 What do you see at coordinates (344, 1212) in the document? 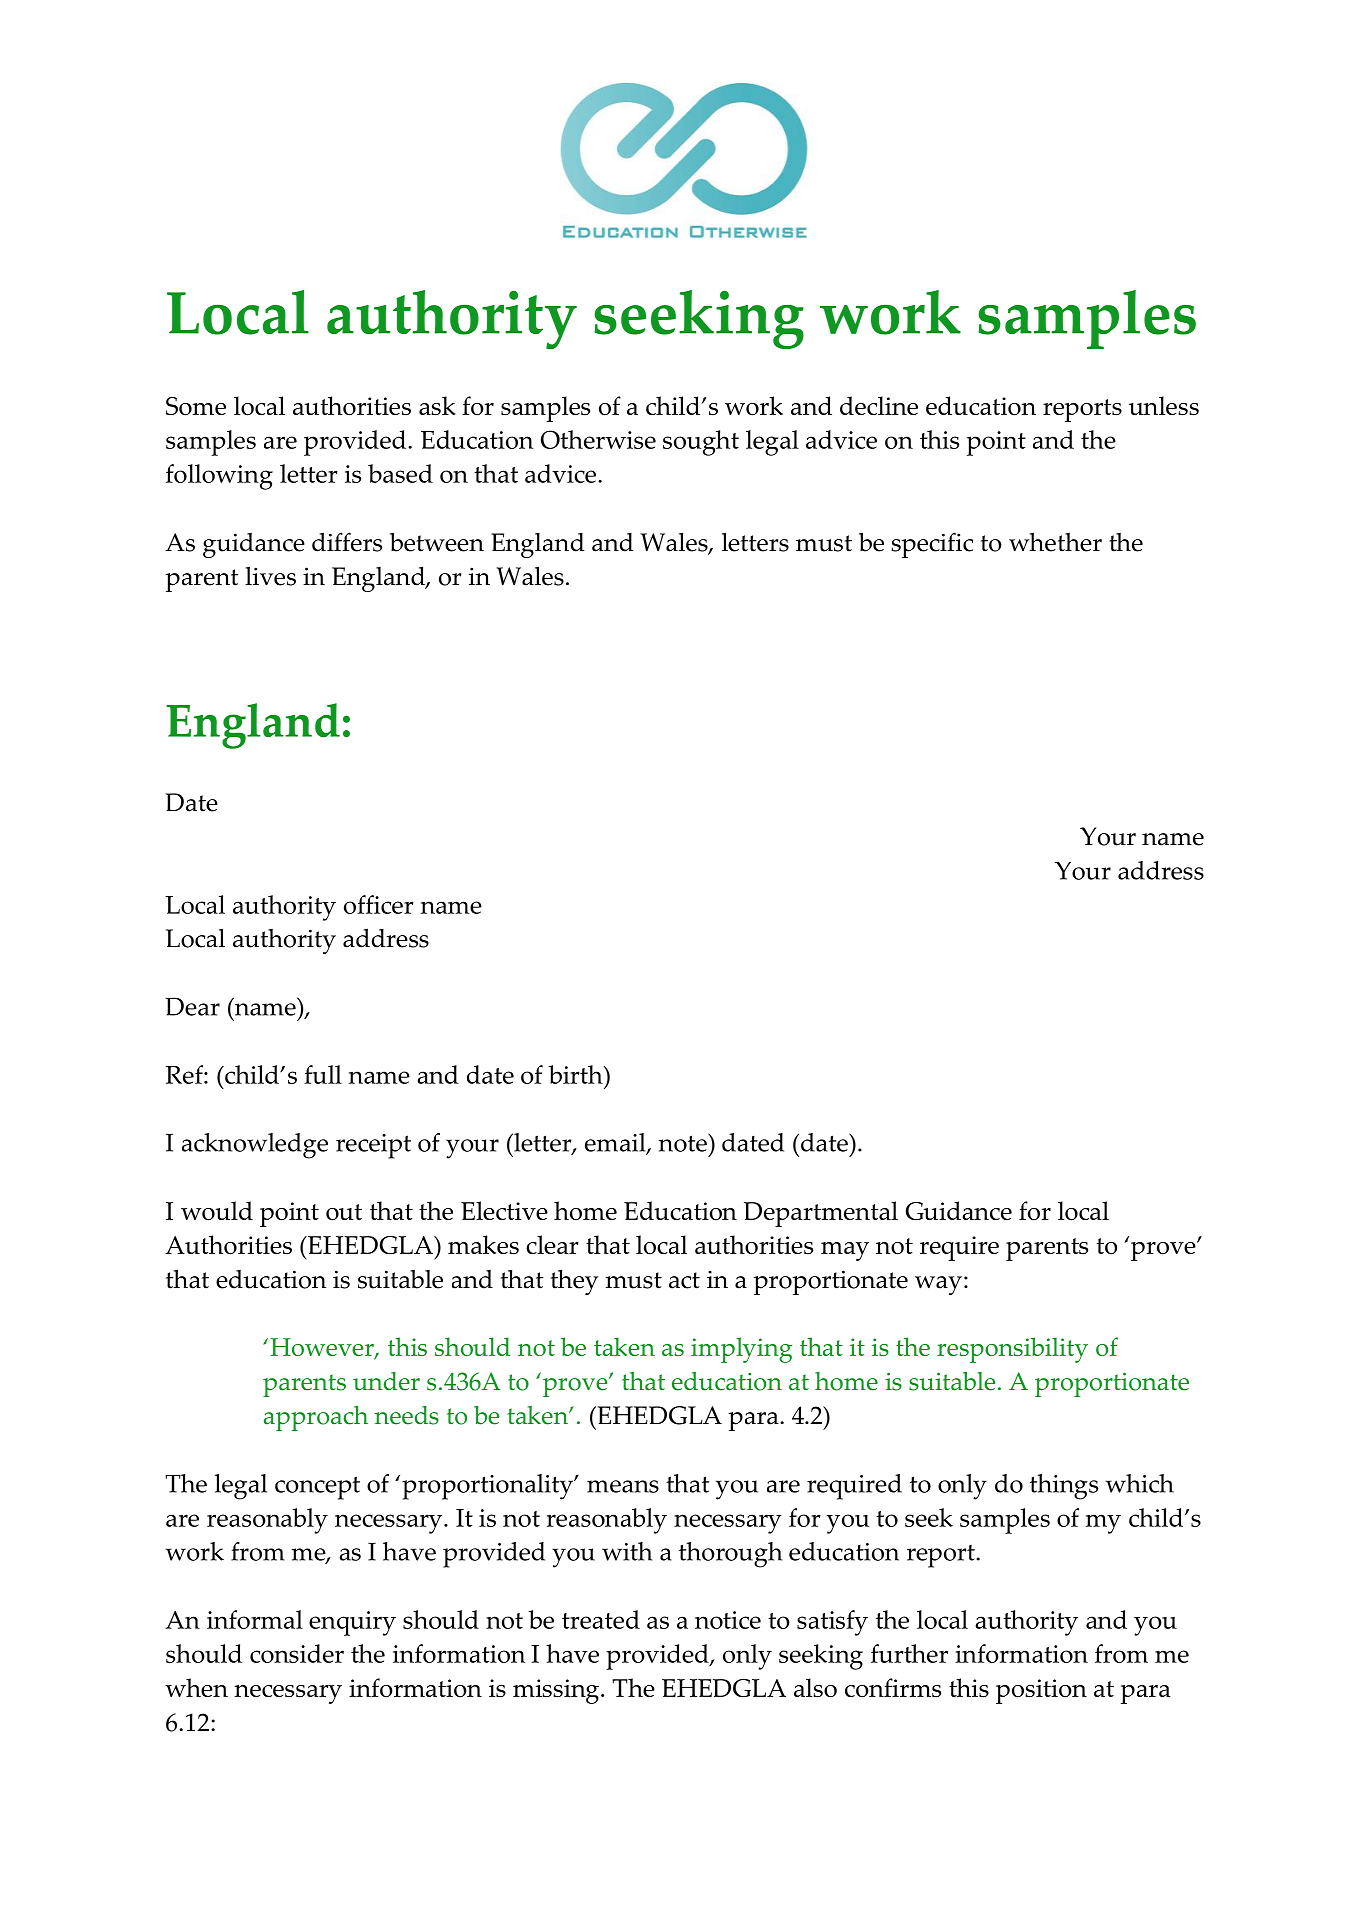
I see `out` at bounding box center [344, 1212].
